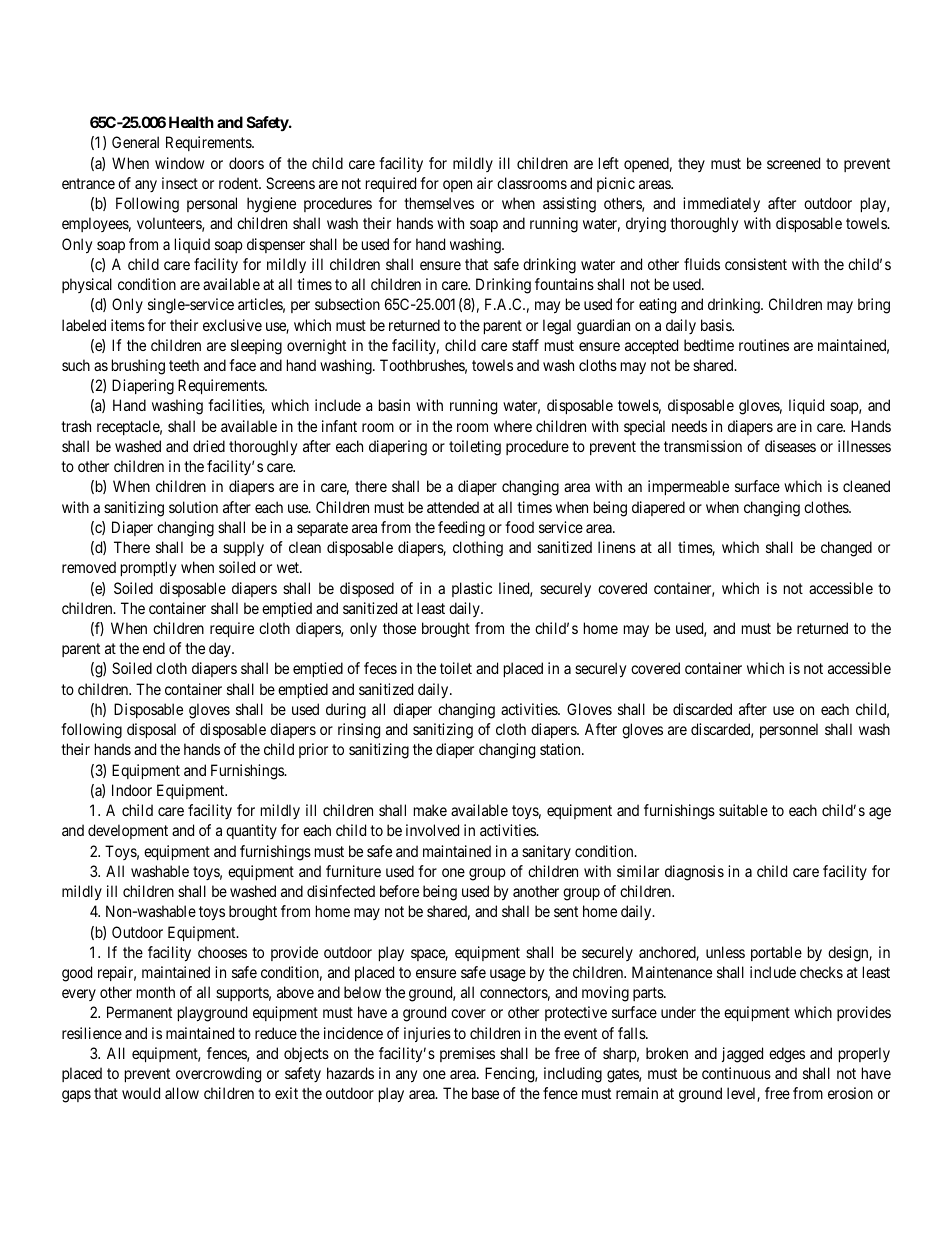  I want to click on personal, so click(212, 204).
